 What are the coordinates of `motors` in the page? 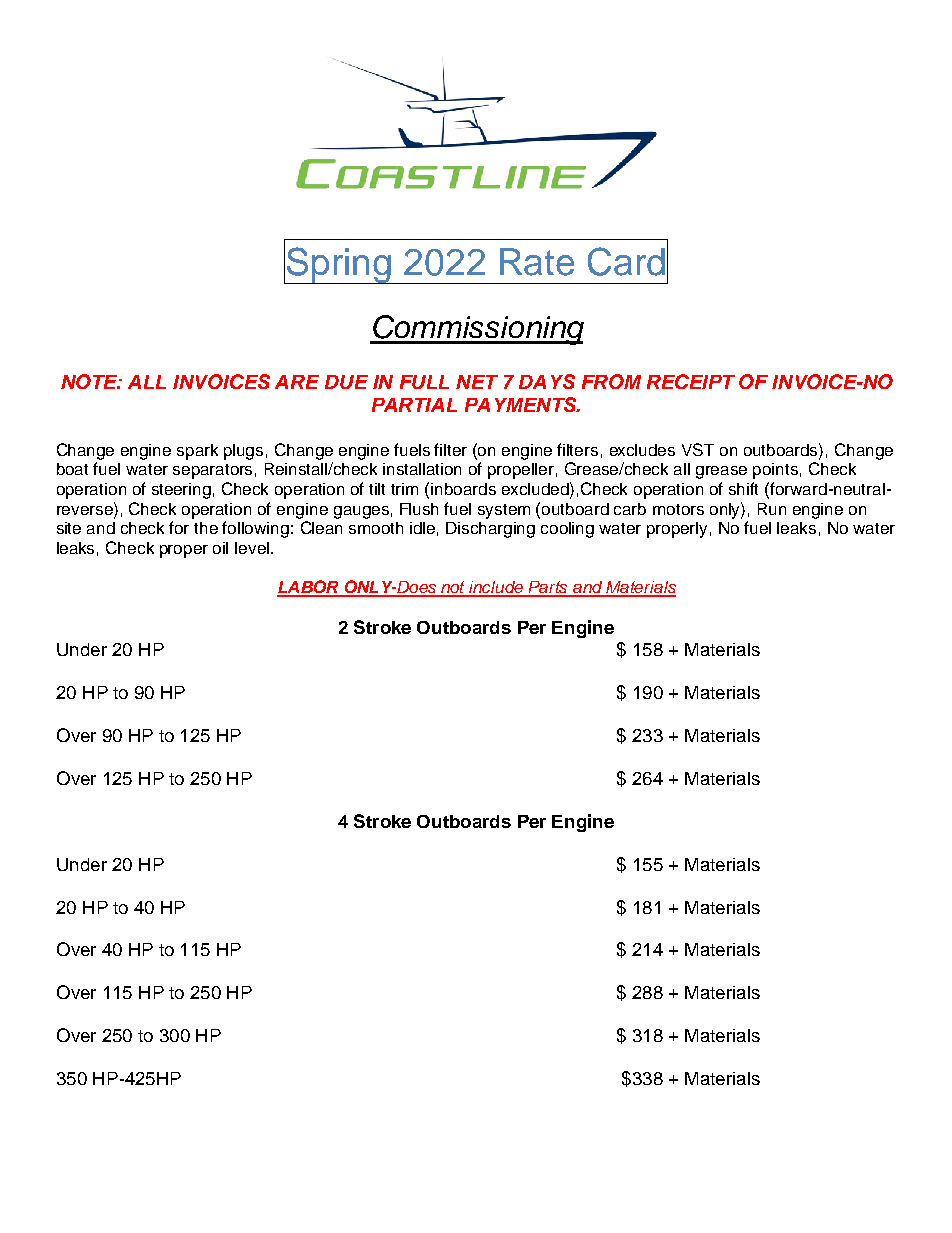 It's located at (678, 509).
